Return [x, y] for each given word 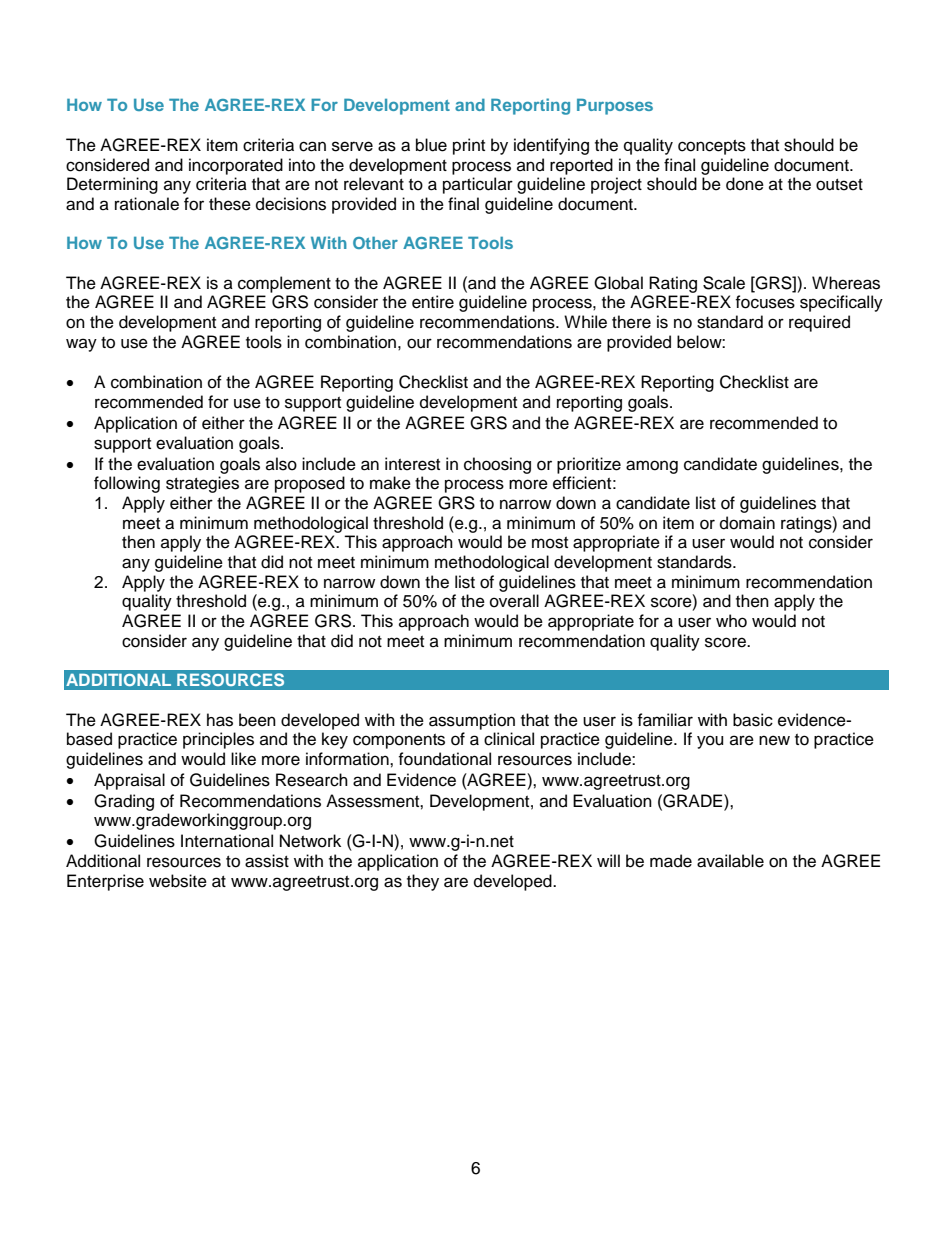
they [423, 882]
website [178, 881]
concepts [712, 147]
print [469, 146]
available [730, 861]
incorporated [236, 166]
